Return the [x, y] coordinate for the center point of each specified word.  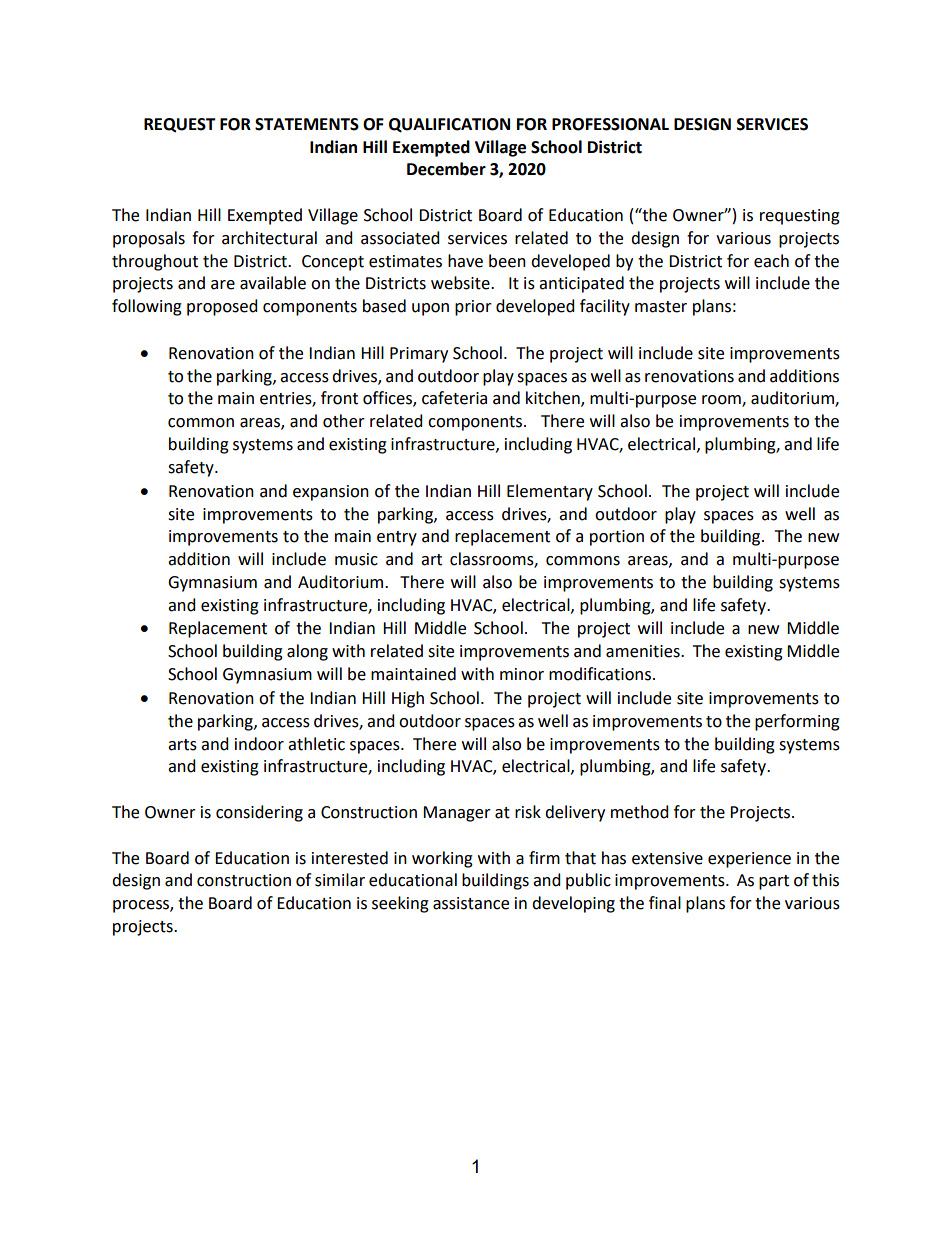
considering [259, 813]
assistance [471, 903]
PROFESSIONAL [610, 124]
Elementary [550, 492]
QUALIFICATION [449, 125]
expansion [331, 493]
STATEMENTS [307, 124]
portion [617, 538]
